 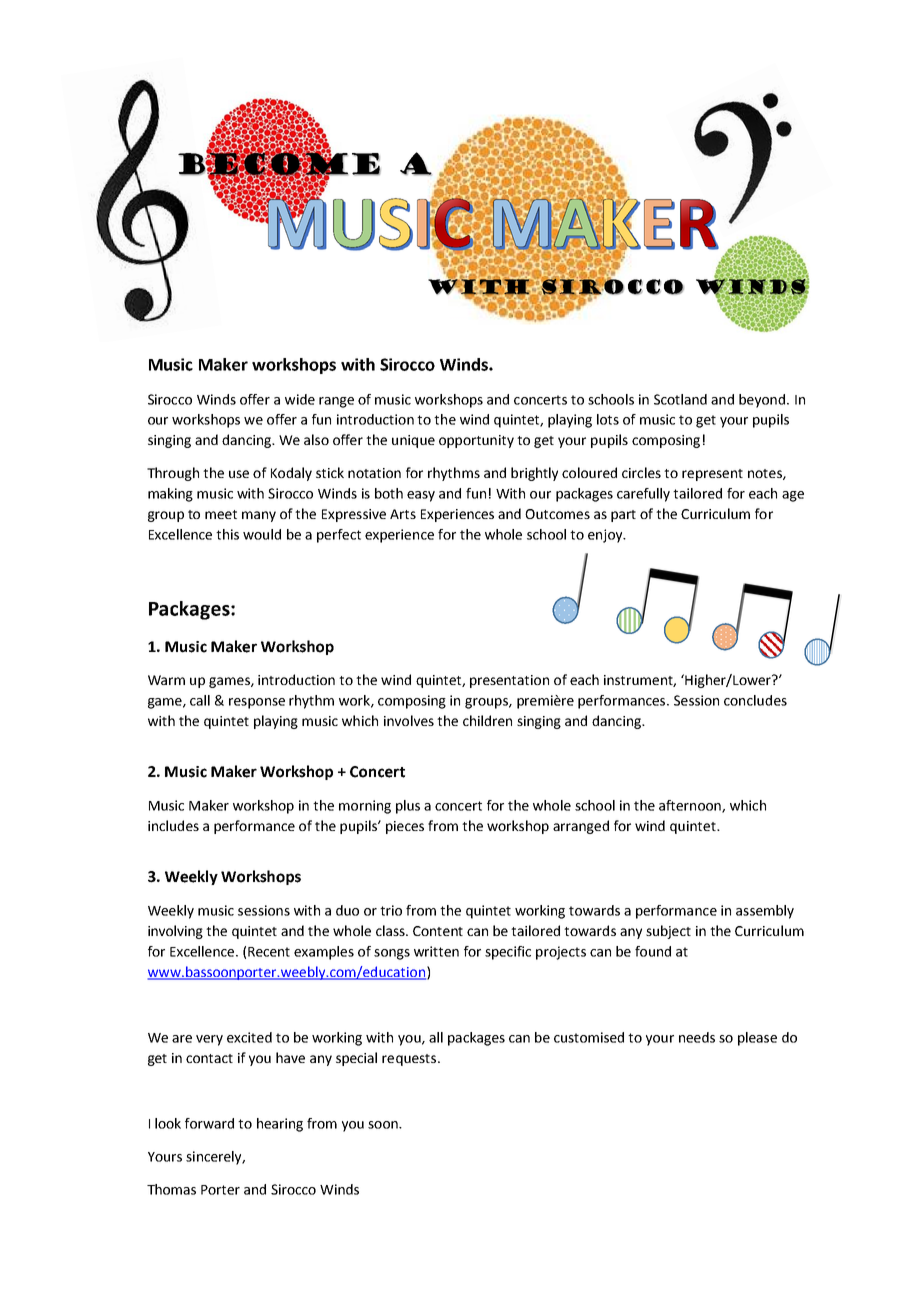 What do you see at coordinates (755, 700) in the page?
I see `concludes` at bounding box center [755, 700].
